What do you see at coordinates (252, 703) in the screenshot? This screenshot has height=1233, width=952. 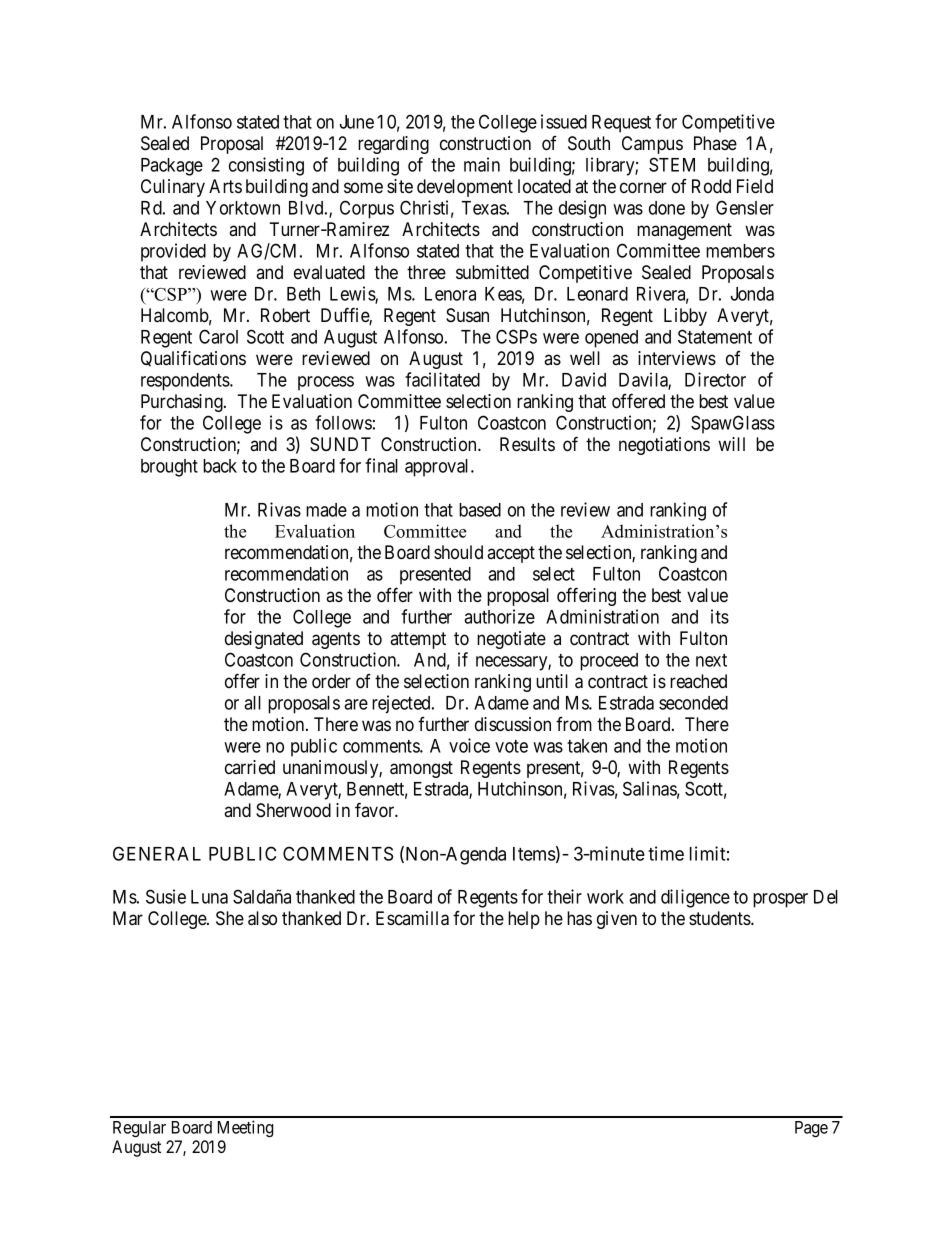 I see `all` at bounding box center [252, 703].
